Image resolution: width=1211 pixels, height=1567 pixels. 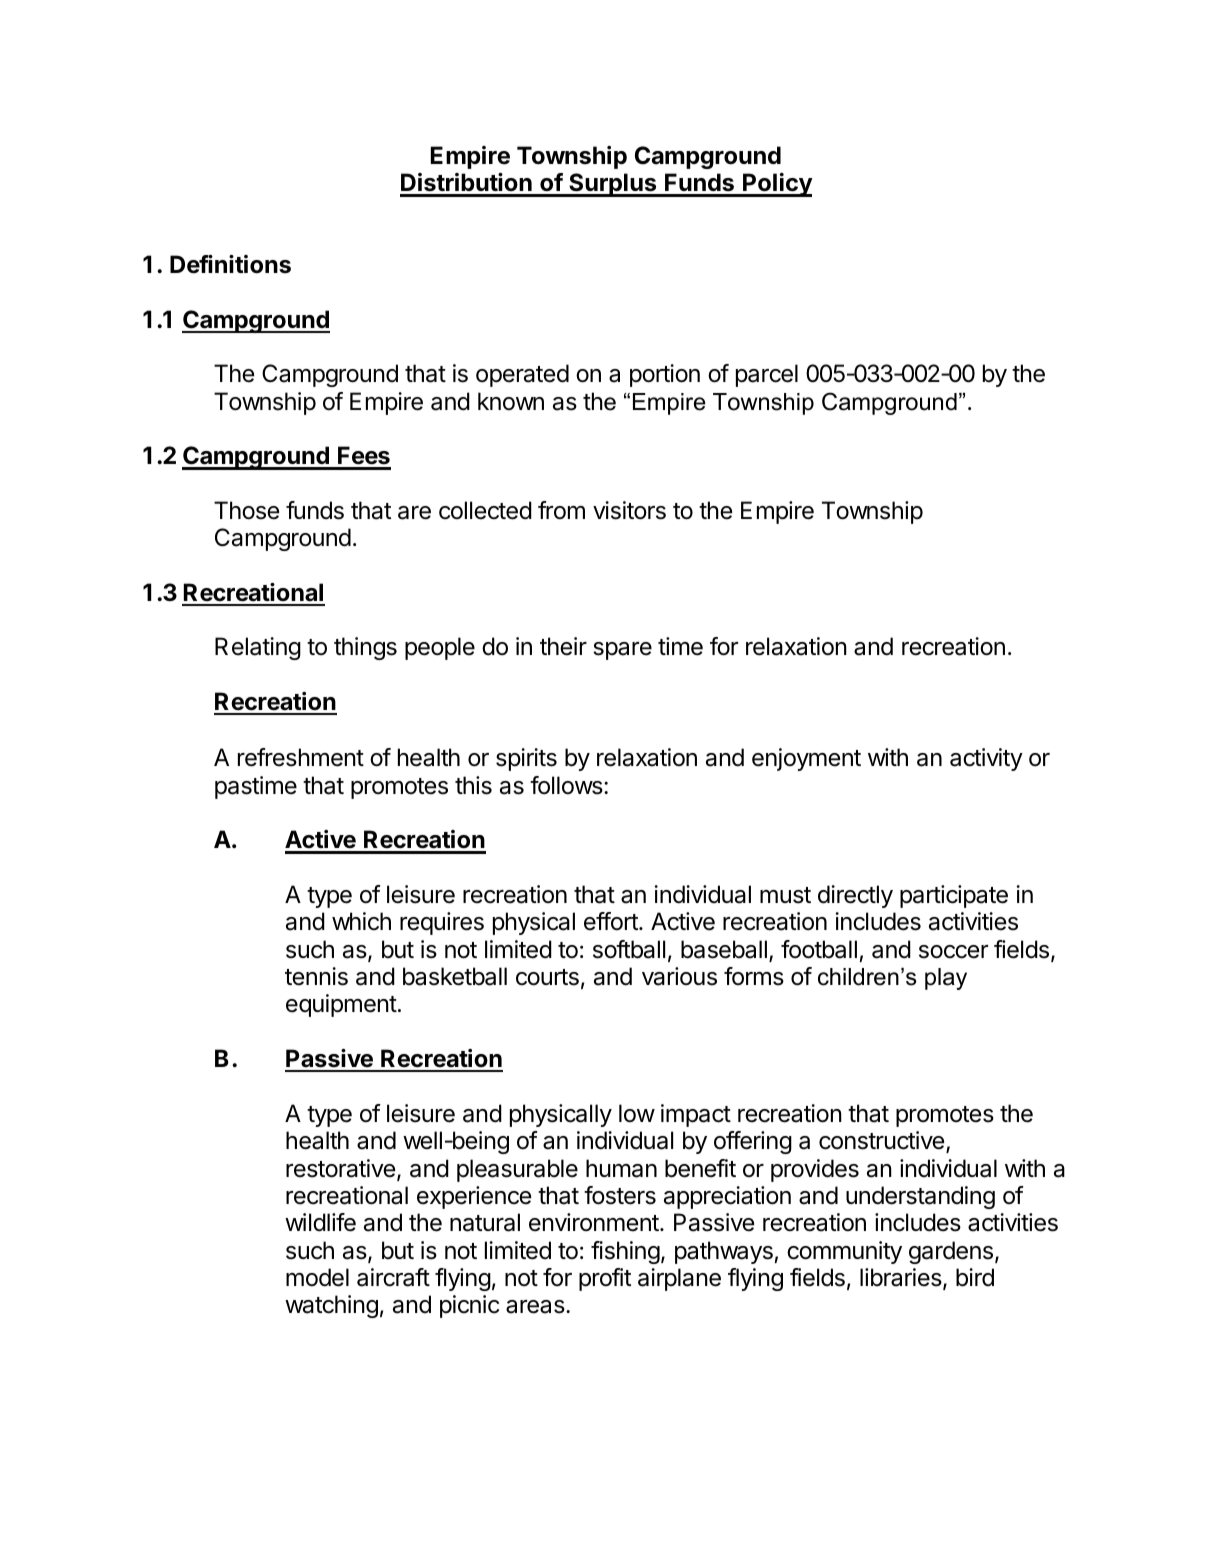 I want to click on courts, so click(x=547, y=977).
